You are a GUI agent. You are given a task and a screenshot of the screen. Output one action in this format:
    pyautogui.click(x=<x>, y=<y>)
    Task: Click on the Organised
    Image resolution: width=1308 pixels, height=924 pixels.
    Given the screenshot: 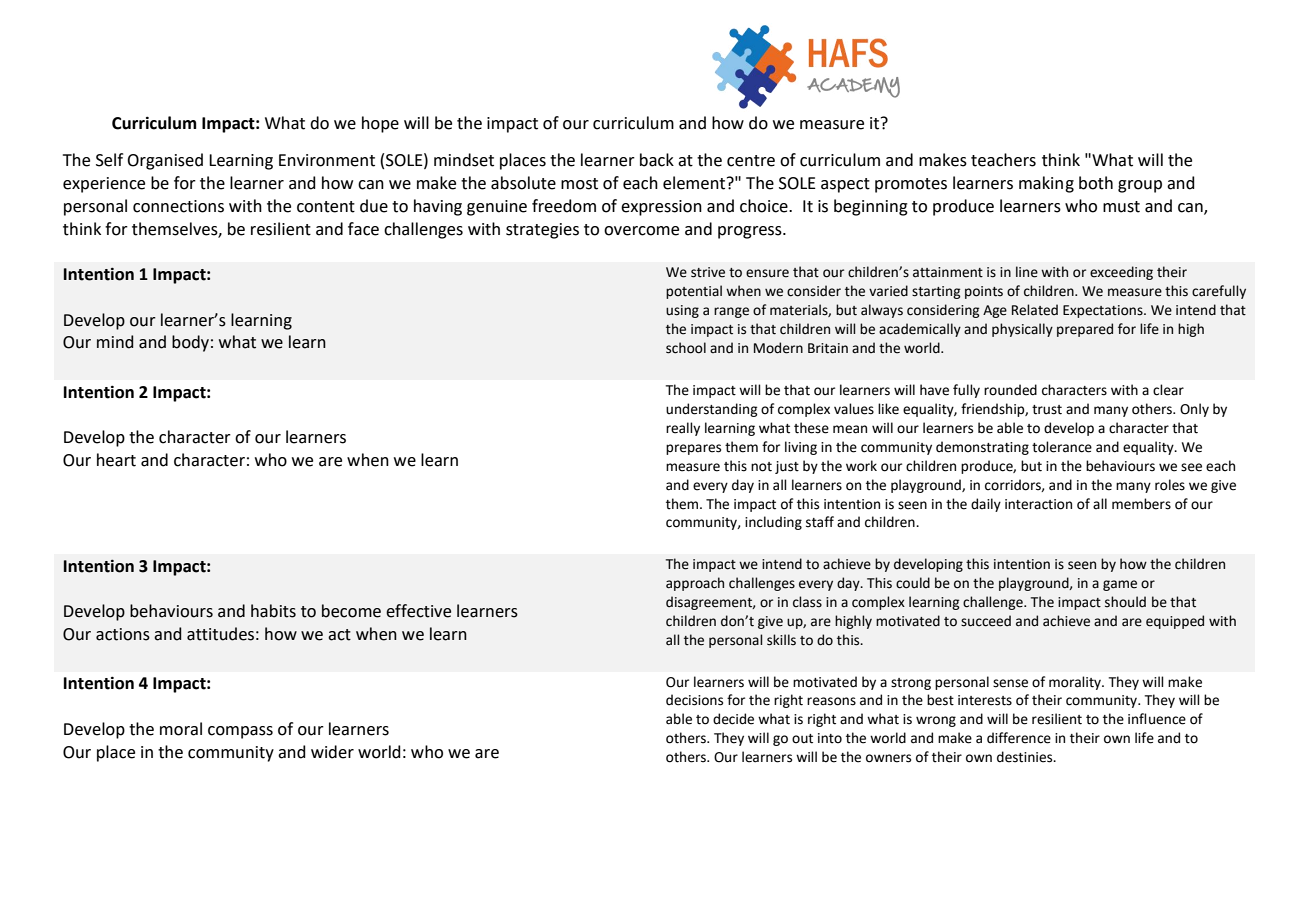 What is the action you would take?
    pyautogui.click(x=165, y=161)
